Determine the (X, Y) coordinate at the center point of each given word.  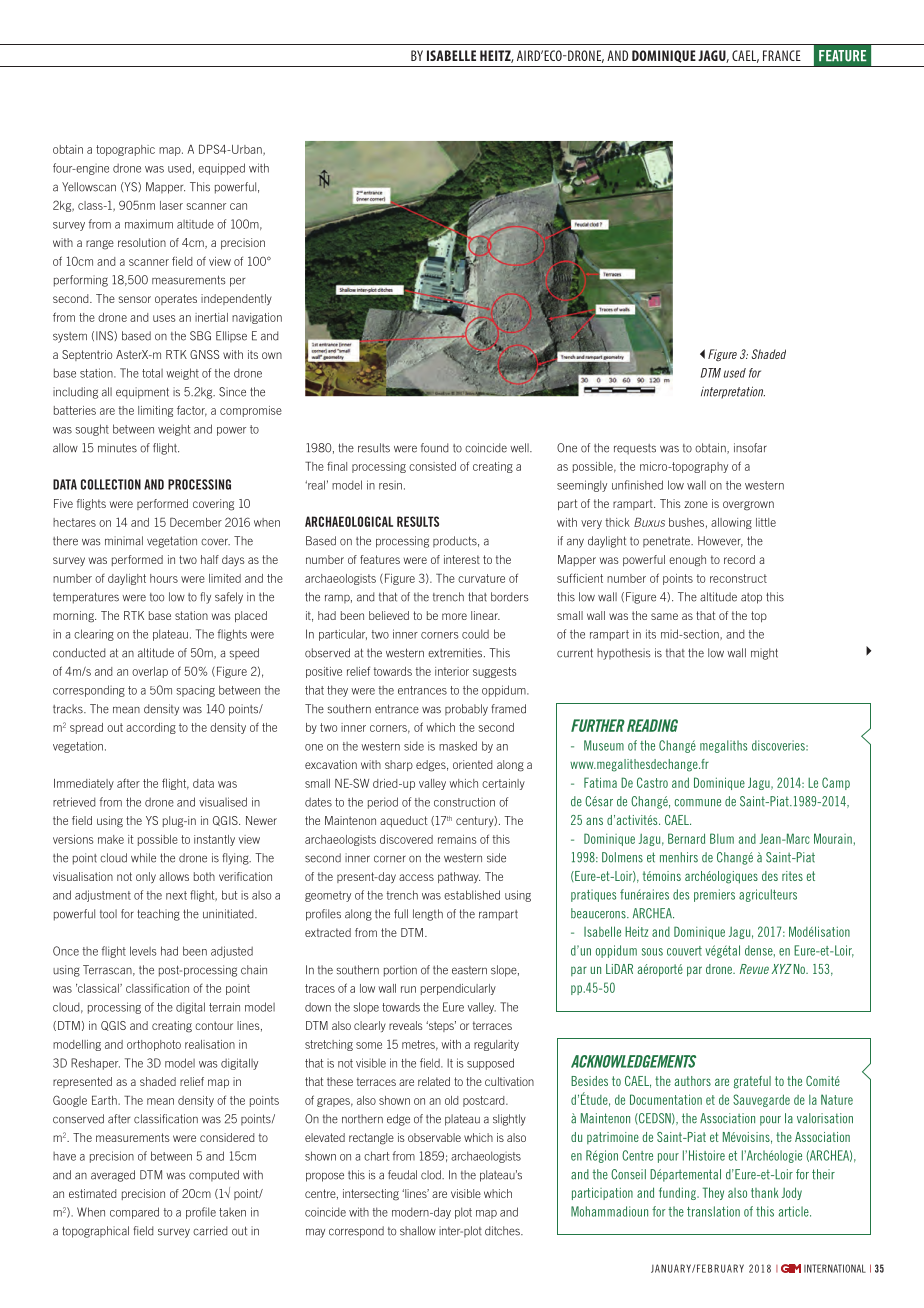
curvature (481, 578)
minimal (124, 541)
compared (134, 1213)
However (720, 541)
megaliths (723, 746)
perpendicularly (458, 989)
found (434, 448)
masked (458, 746)
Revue (754, 969)
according (151, 728)
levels (143, 951)
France (782, 55)
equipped (221, 169)
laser (171, 205)
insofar (750, 448)
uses (164, 318)
